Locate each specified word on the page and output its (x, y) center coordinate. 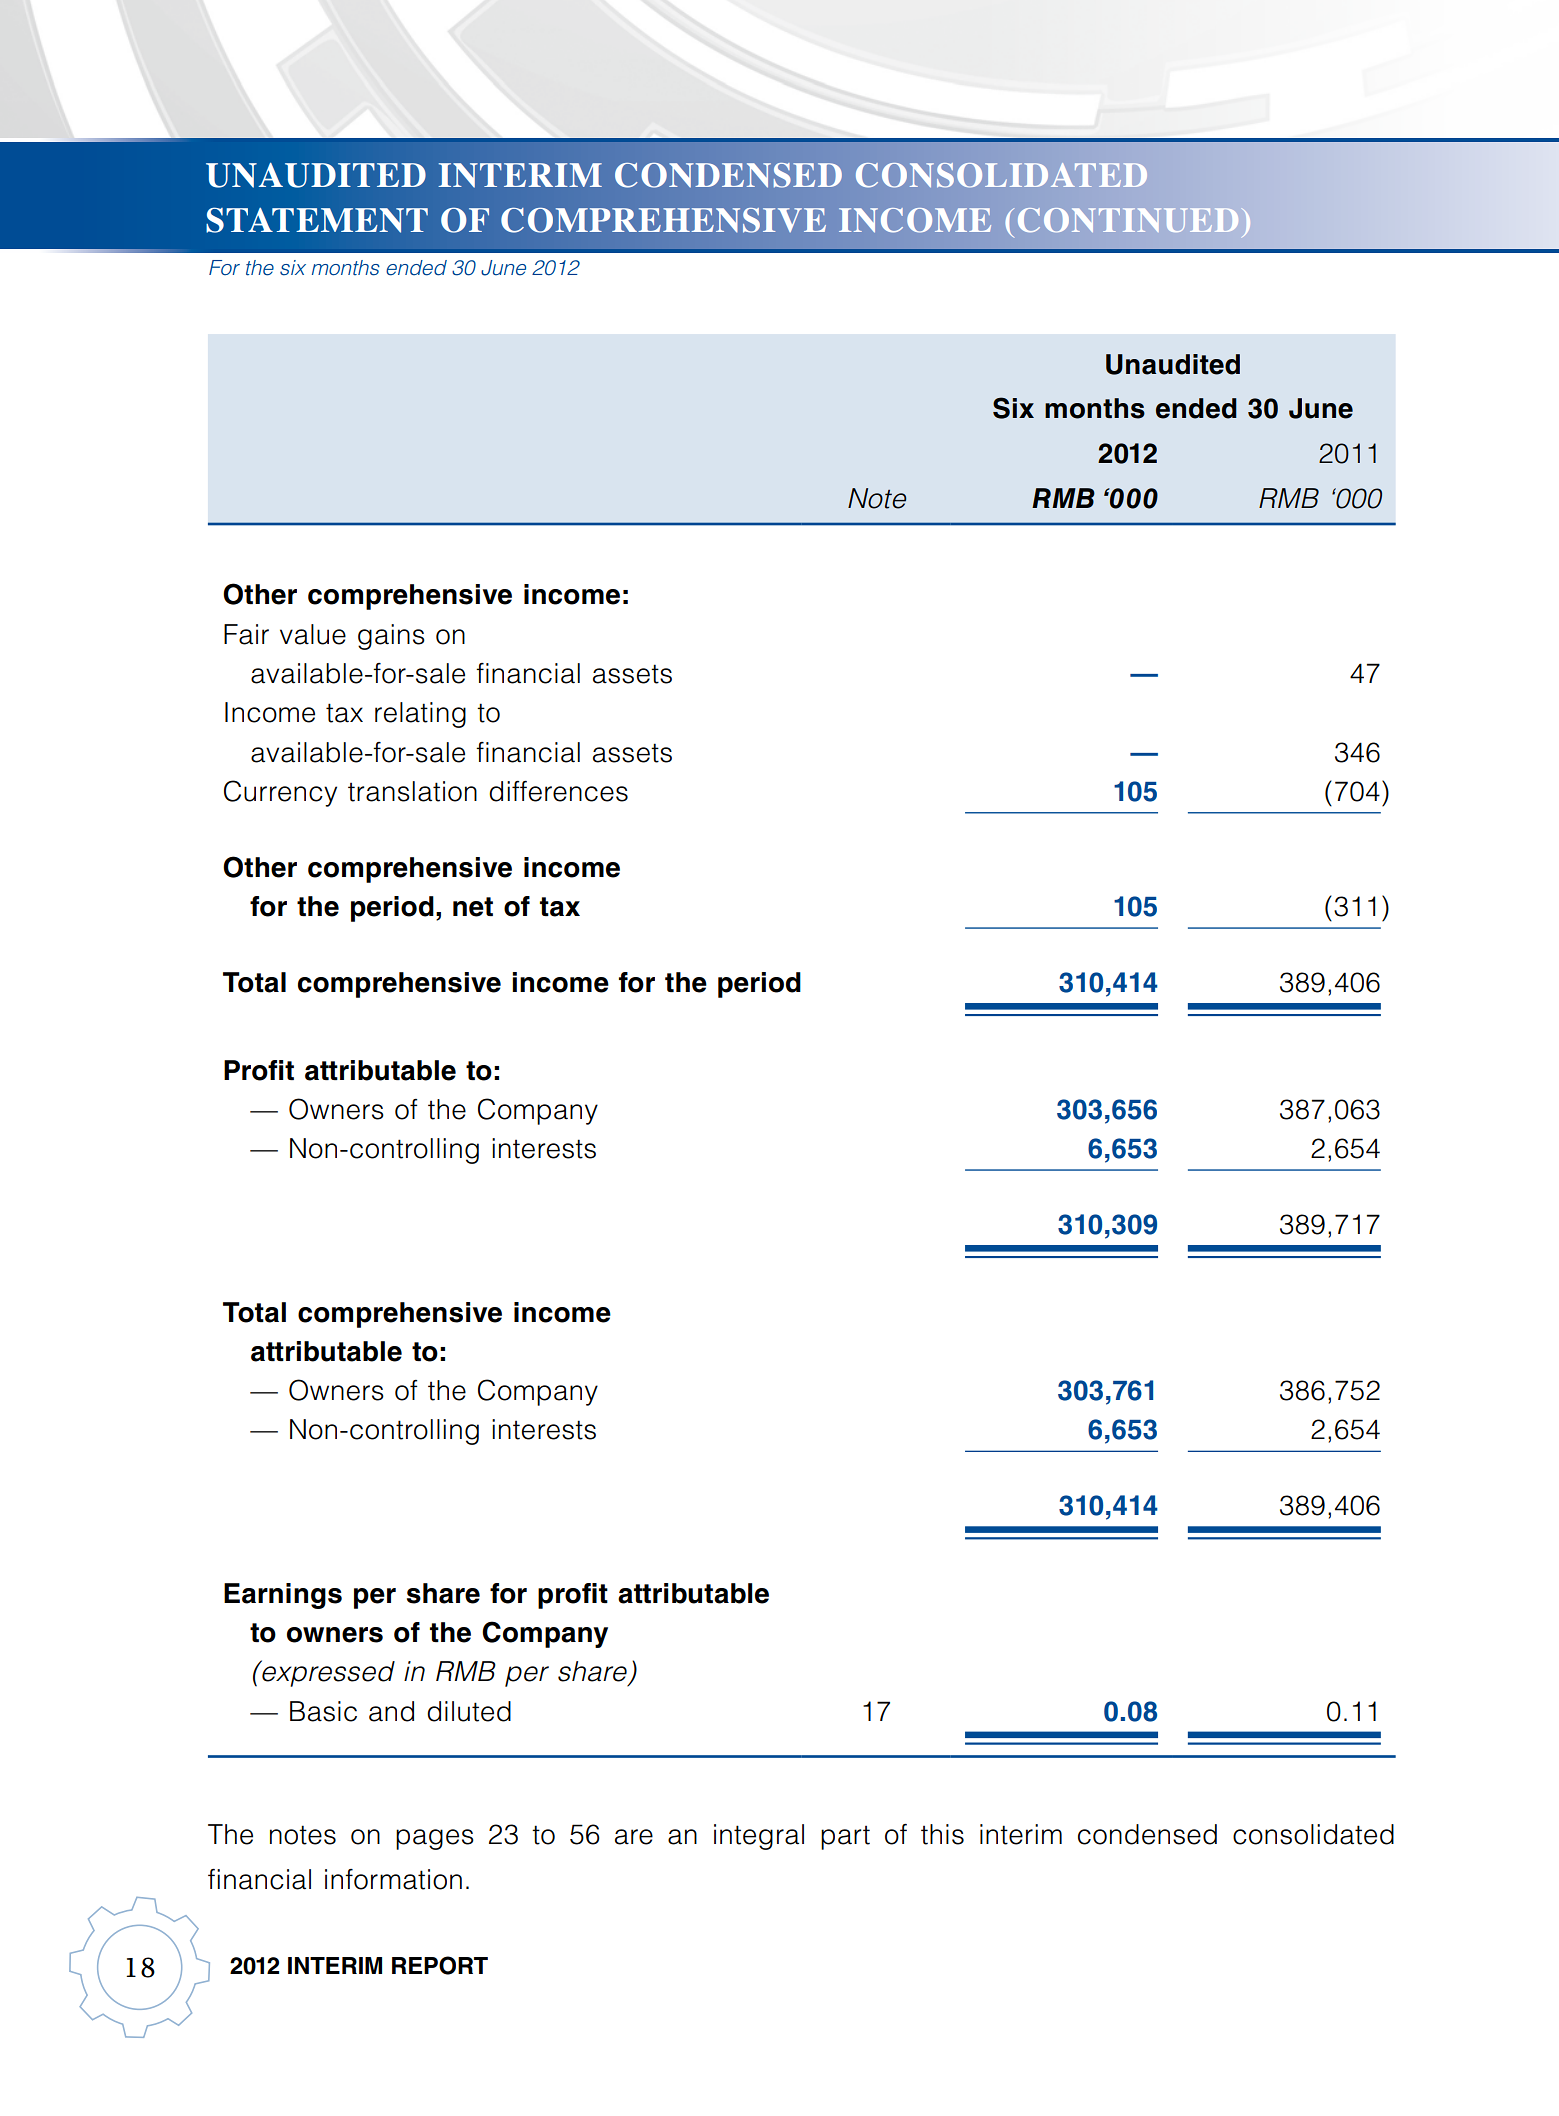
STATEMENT (317, 220)
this (942, 1834)
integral (759, 1837)
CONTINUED (1128, 220)
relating (420, 715)
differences (558, 791)
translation (412, 791)
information (393, 1879)
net (473, 907)
